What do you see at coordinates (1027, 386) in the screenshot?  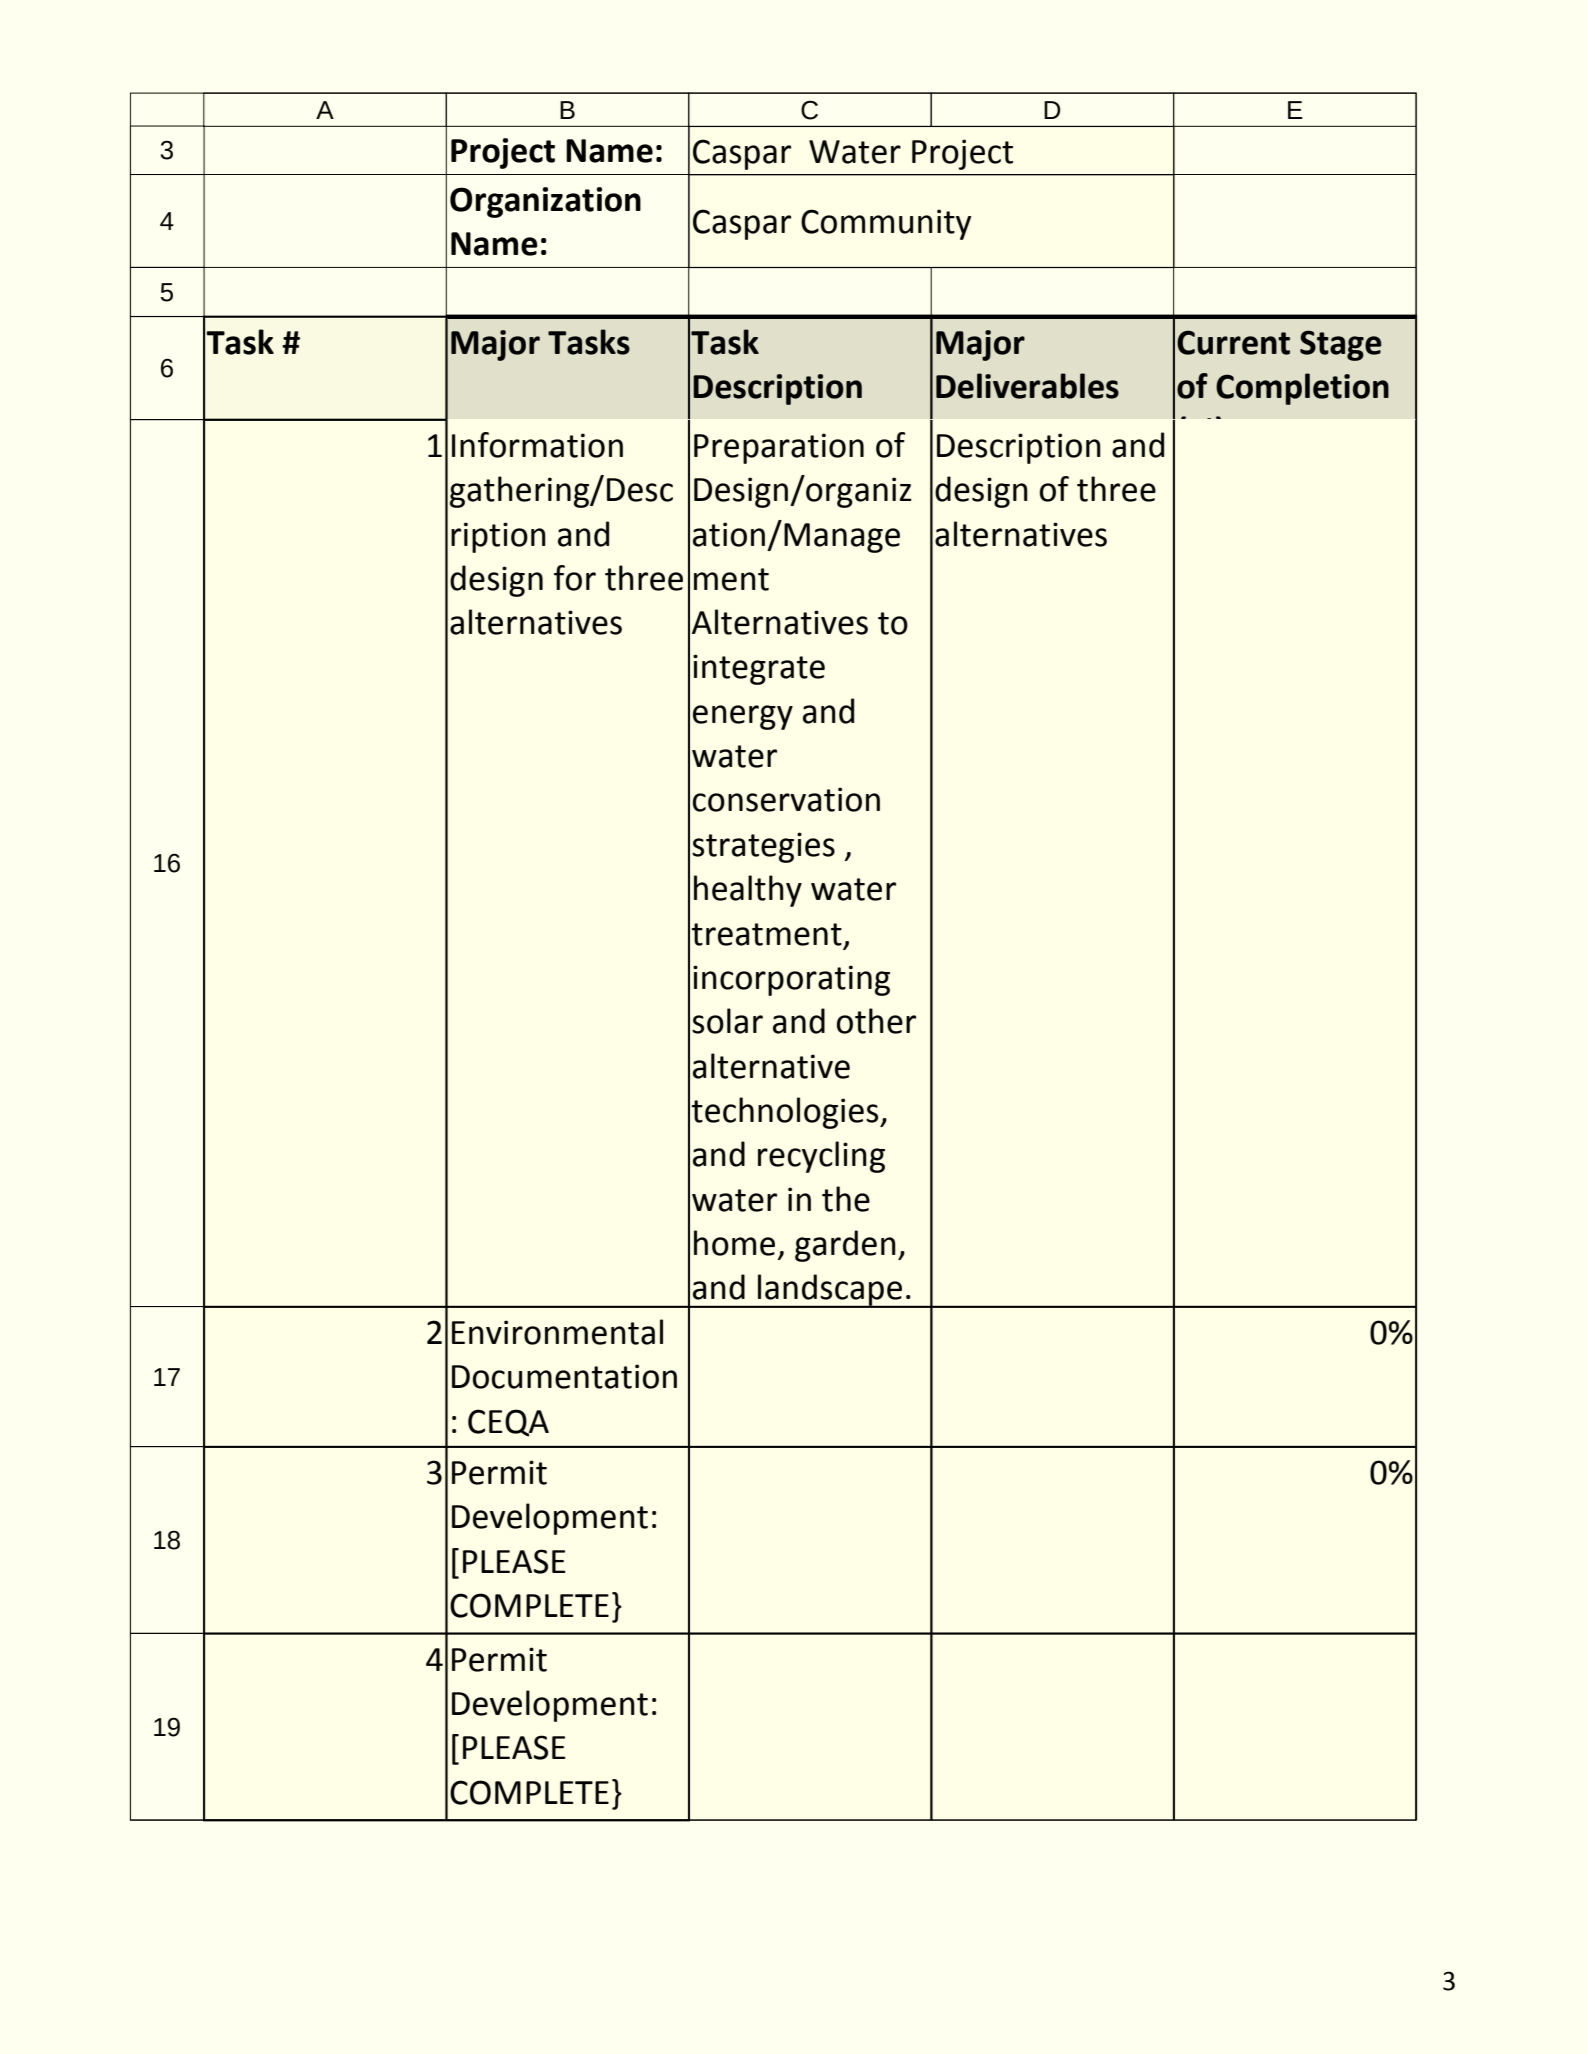 I see `Deliverables` at bounding box center [1027, 386].
